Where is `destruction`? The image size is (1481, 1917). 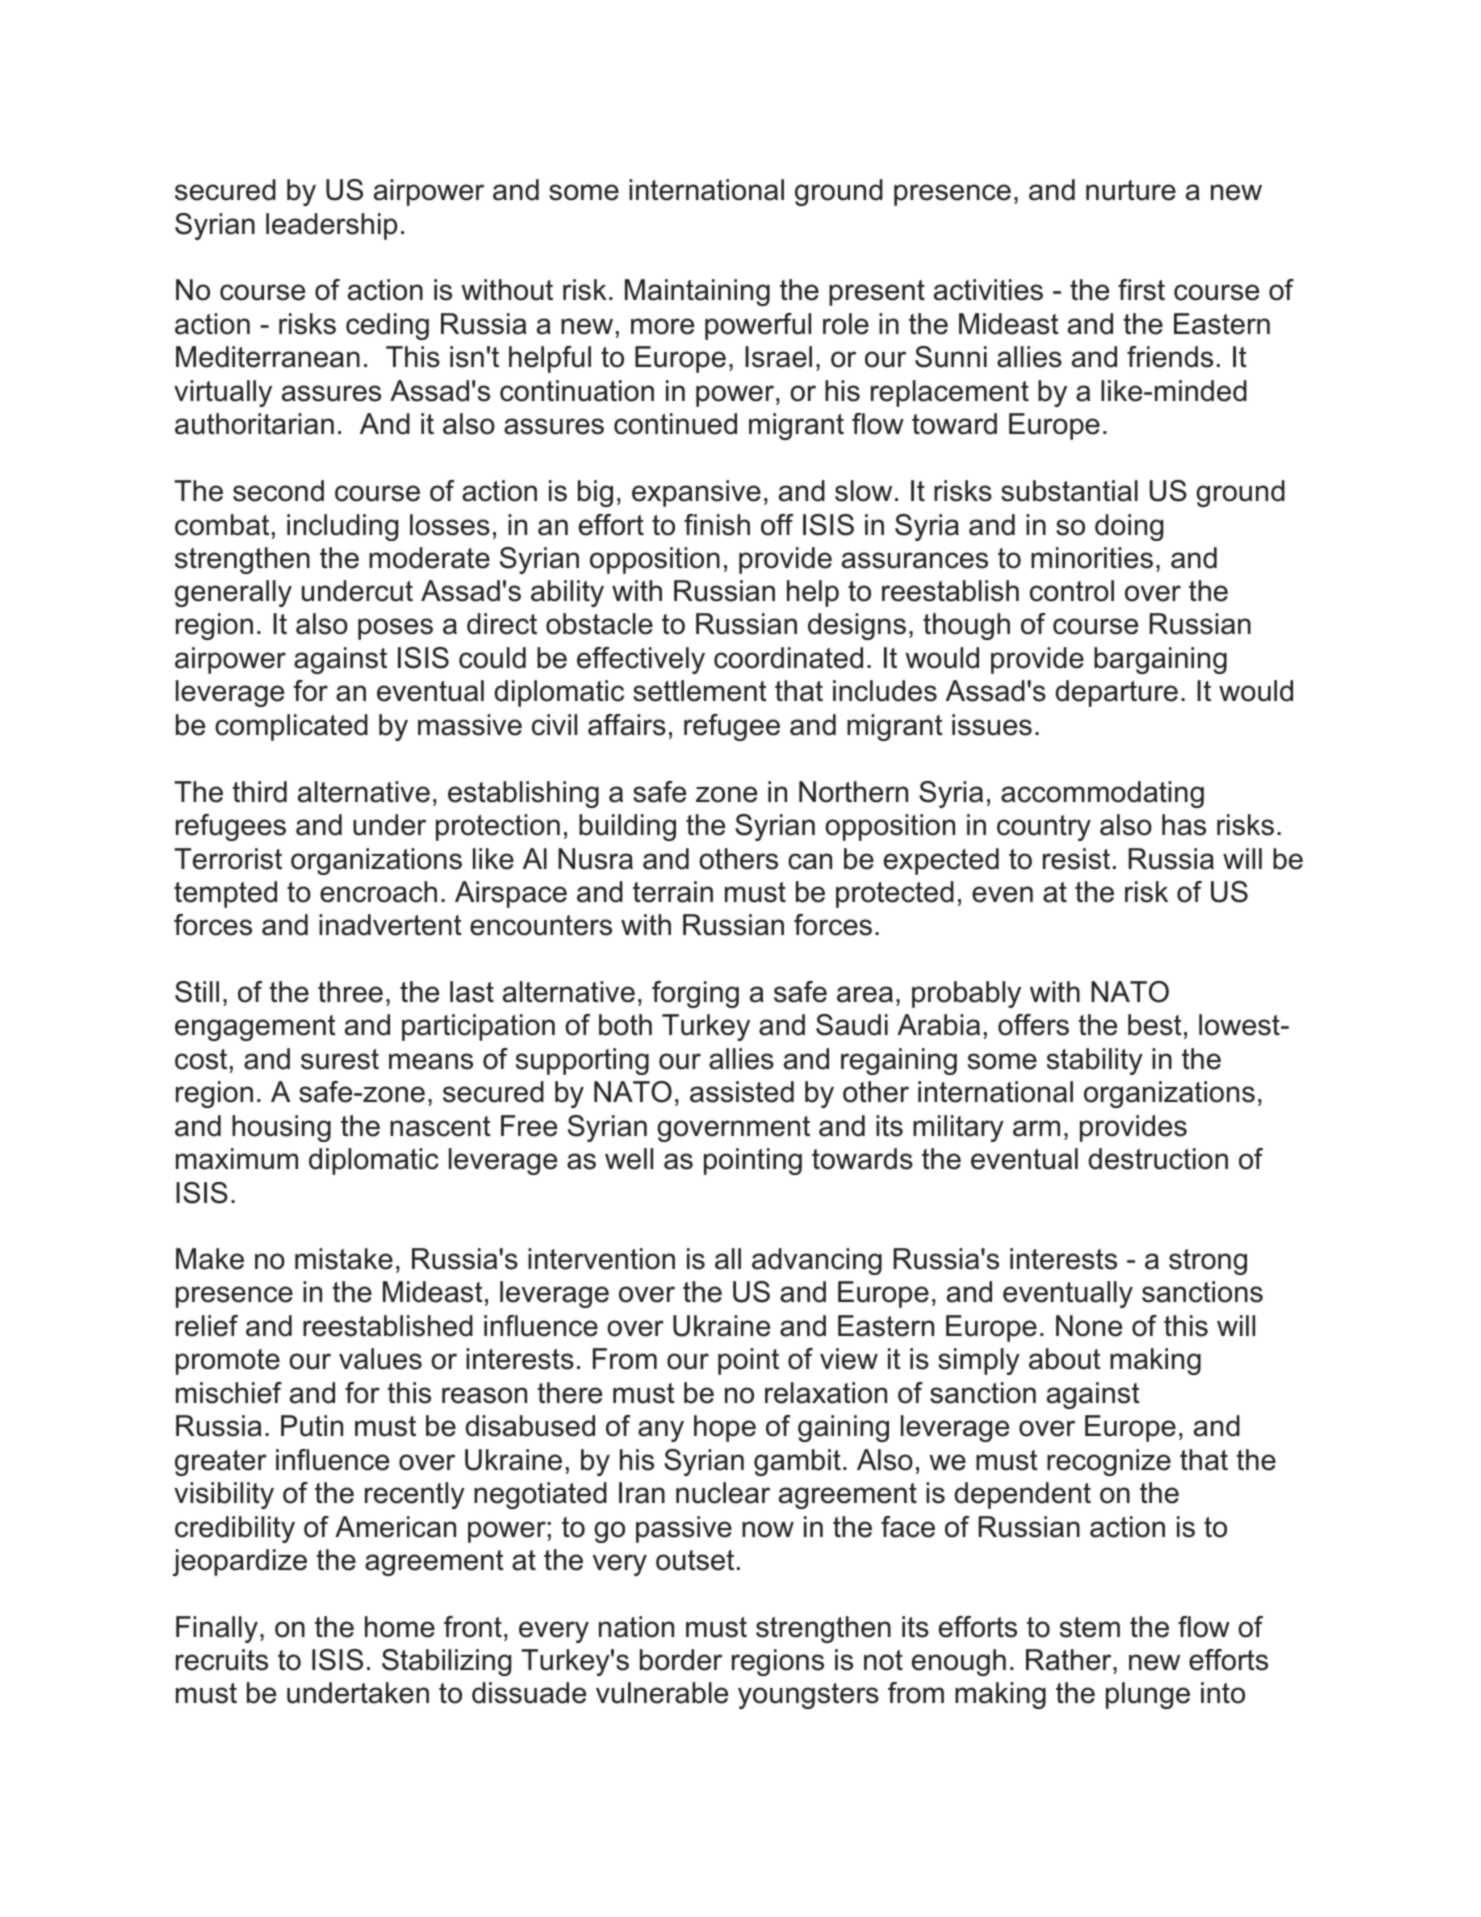
destruction is located at coordinates (1158, 1159).
